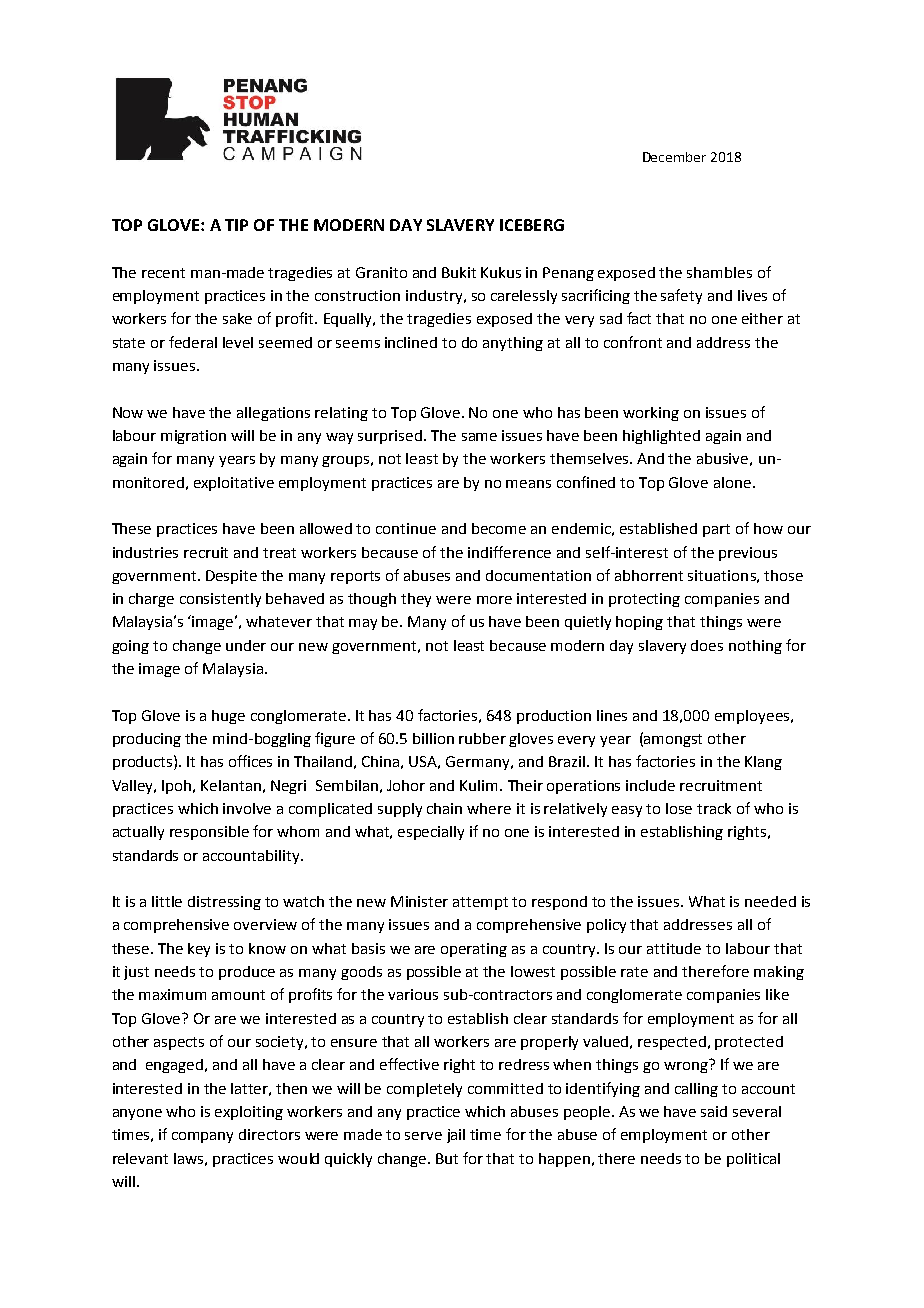 The height and width of the screenshot is (1308, 924). I want to click on under, so click(246, 645).
